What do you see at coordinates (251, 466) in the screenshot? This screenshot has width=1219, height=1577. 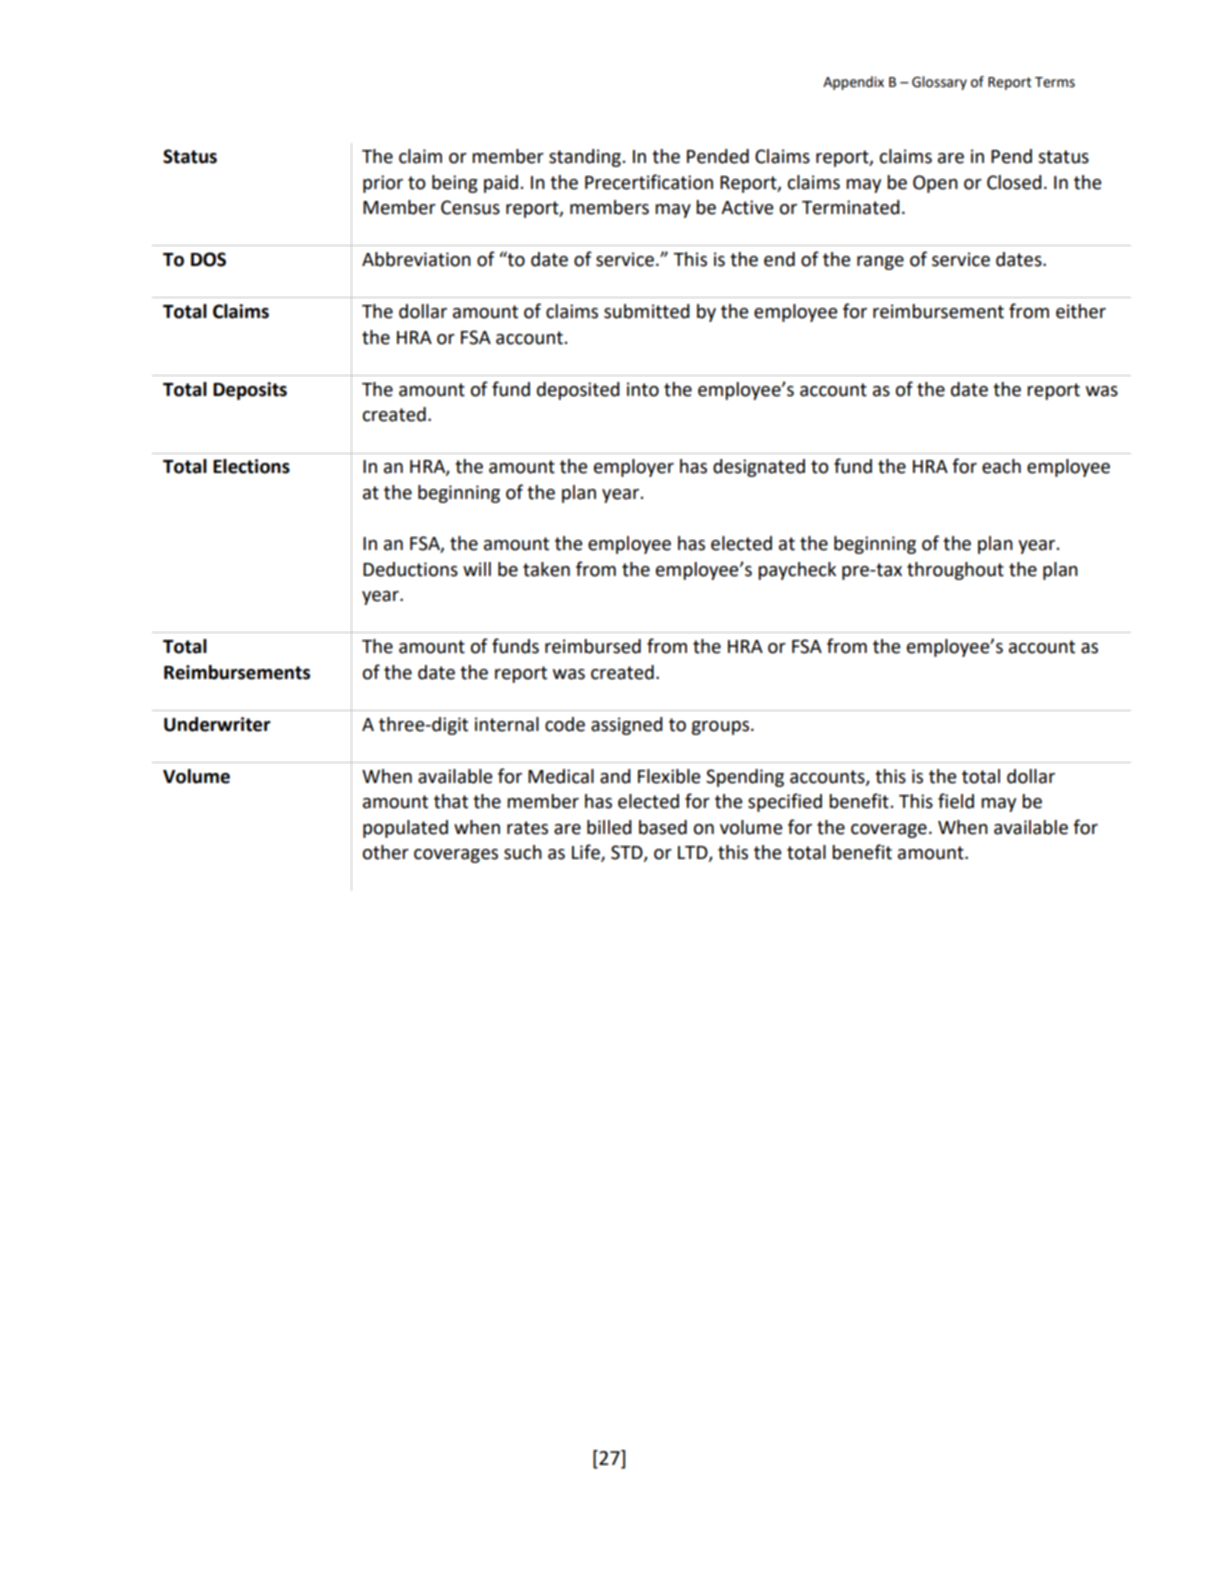 I see `Elections` at bounding box center [251, 466].
